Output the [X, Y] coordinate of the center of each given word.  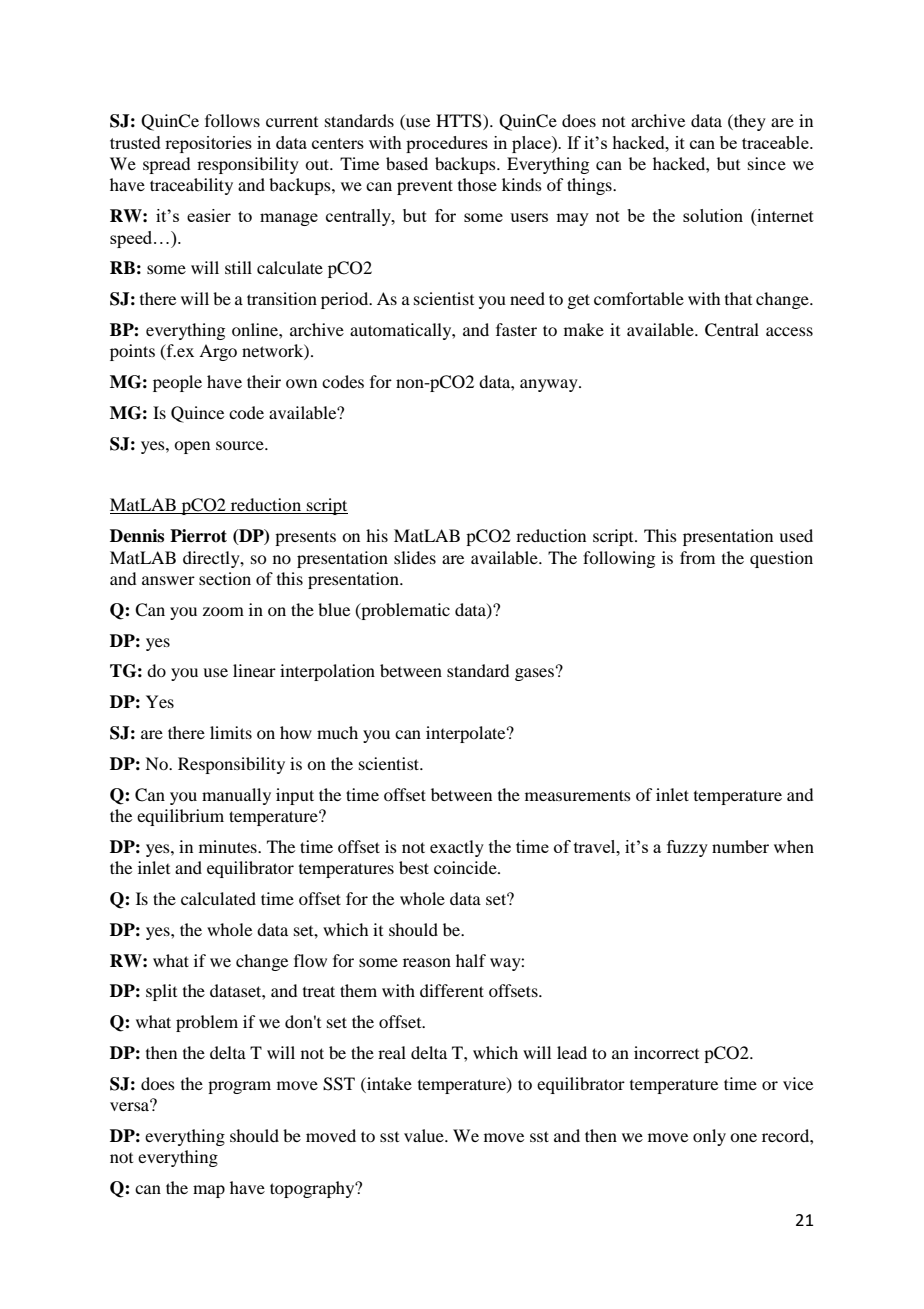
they [749, 122]
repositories [208, 144]
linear [254, 670]
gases [534, 674]
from [697, 557]
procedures [447, 144]
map [209, 1191]
